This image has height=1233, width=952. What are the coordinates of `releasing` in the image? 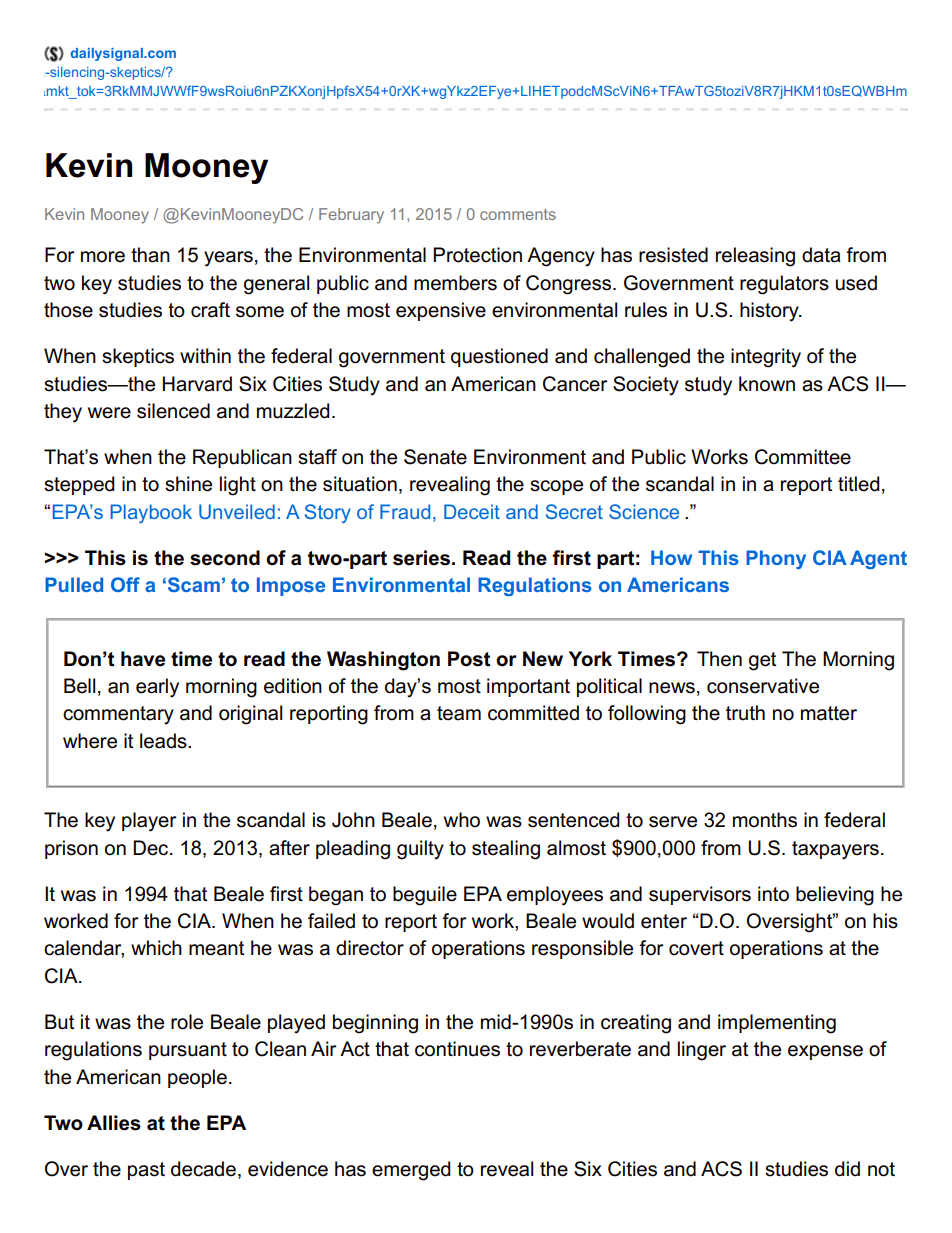 It's located at (755, 257).
